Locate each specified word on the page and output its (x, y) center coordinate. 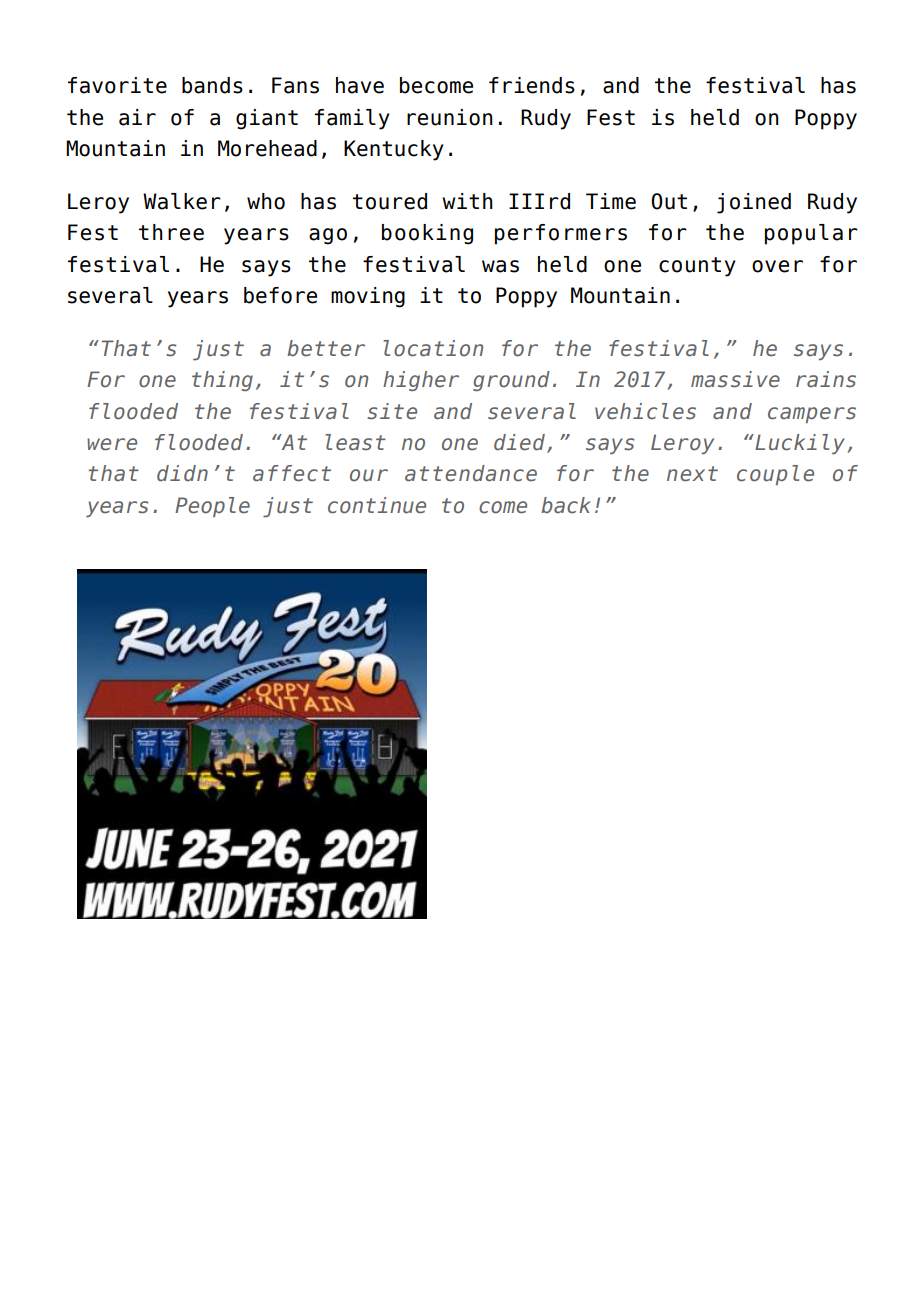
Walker (182, 201)
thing (222, 381)
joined (754, 203)
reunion (450, 117)
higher (421, 381)
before (280, 295)
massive (735, 379)
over (777, 266)
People (212, 507)
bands (212, 85)
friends (532, 85)
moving (368, 297)
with (467, 201)
